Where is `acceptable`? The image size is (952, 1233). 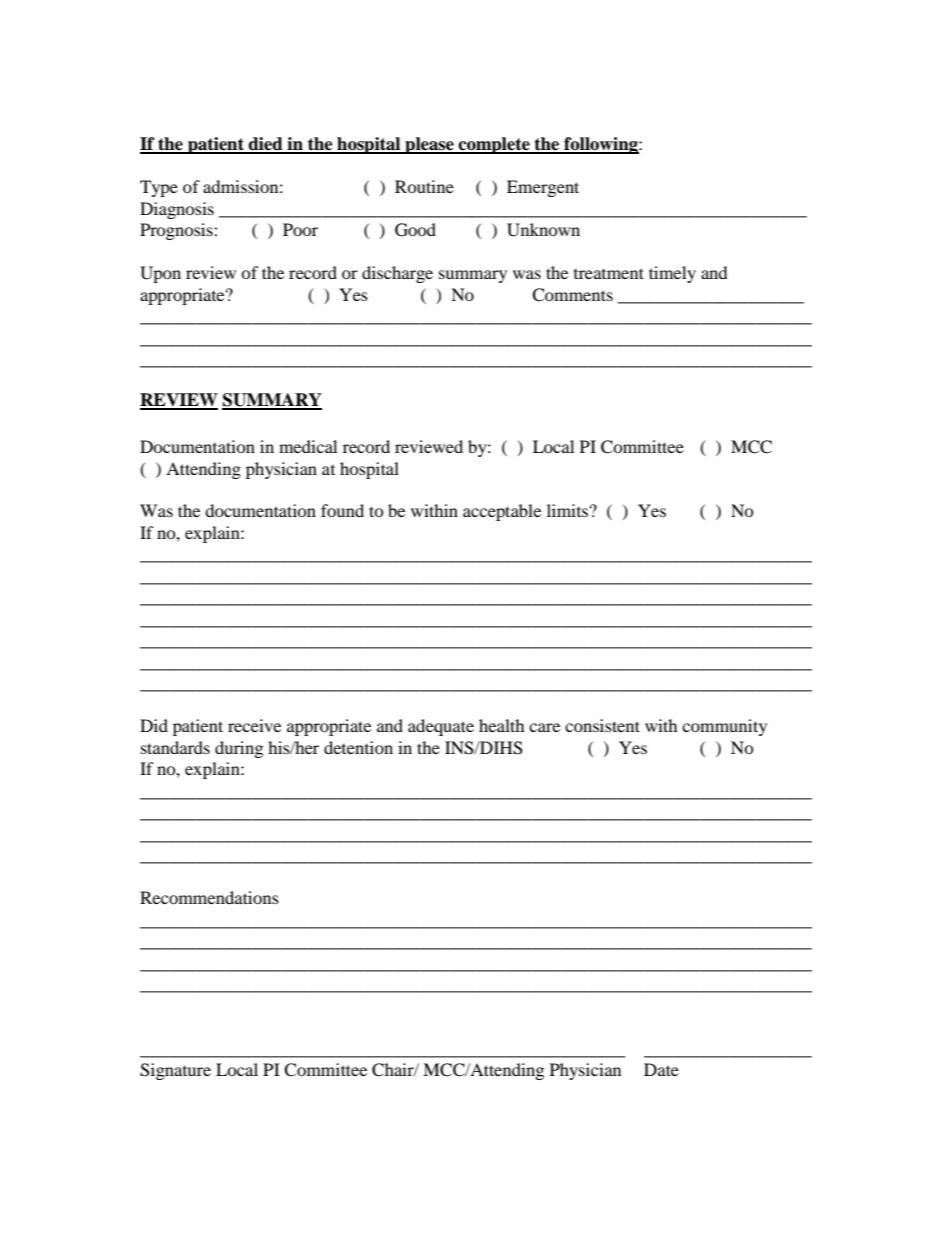
acceptable is located at coordinates (502, 512).
